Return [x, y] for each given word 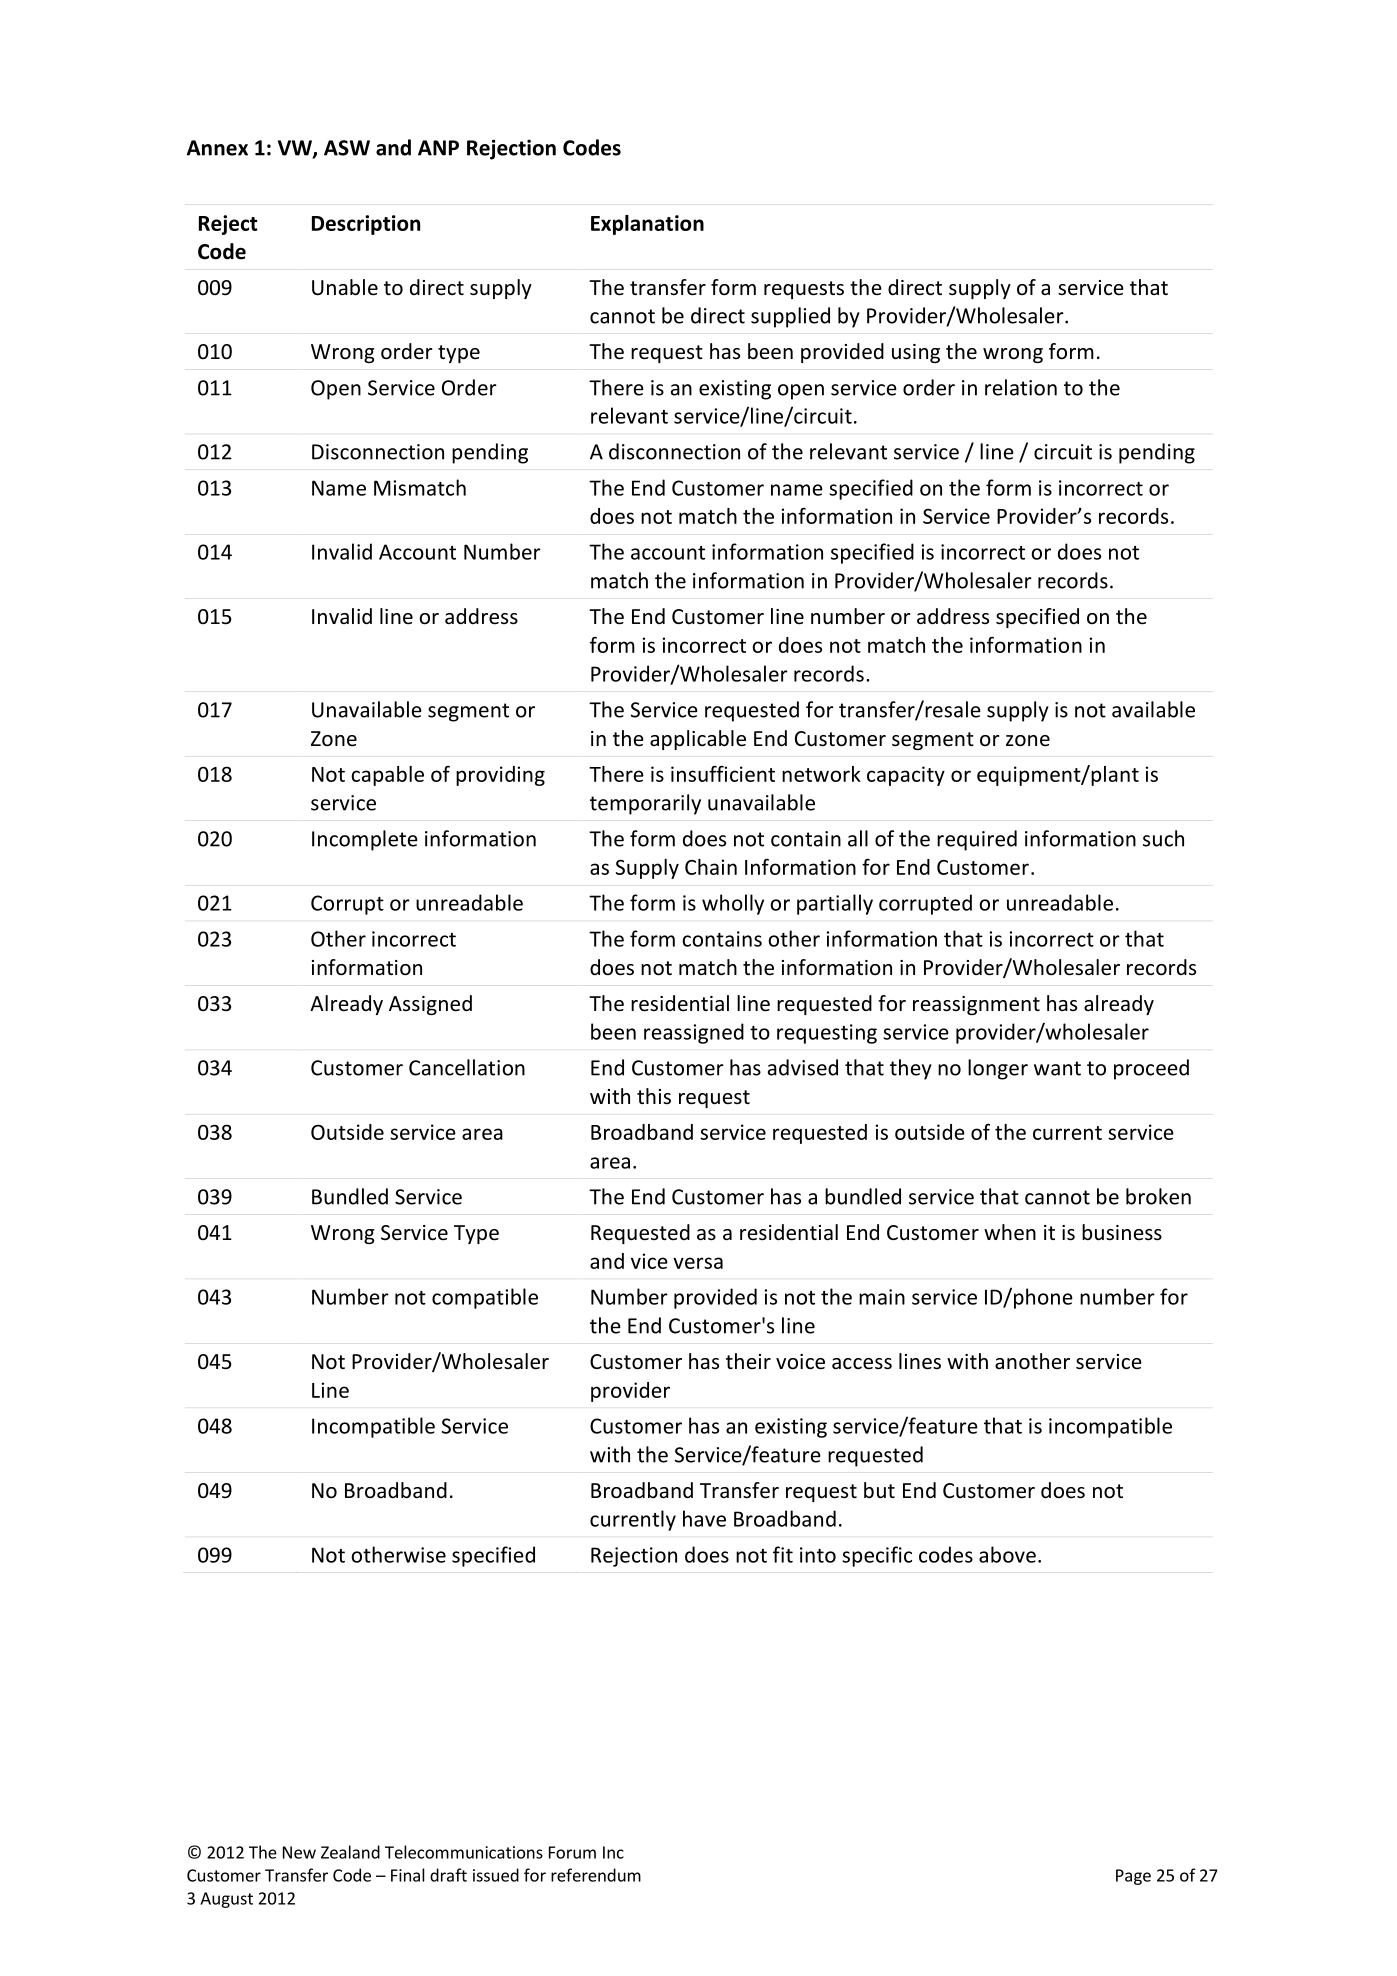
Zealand [350, 1852]
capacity [906, 776]
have [704, 1518]
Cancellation [467, 1067]
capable [387, 776]
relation [1021, 387]
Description [366, 225]
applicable [698, 740]
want [1057, 1068]
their [748, 1361]
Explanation [647, 225]
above [1007, 1554]
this [654, 1096]
